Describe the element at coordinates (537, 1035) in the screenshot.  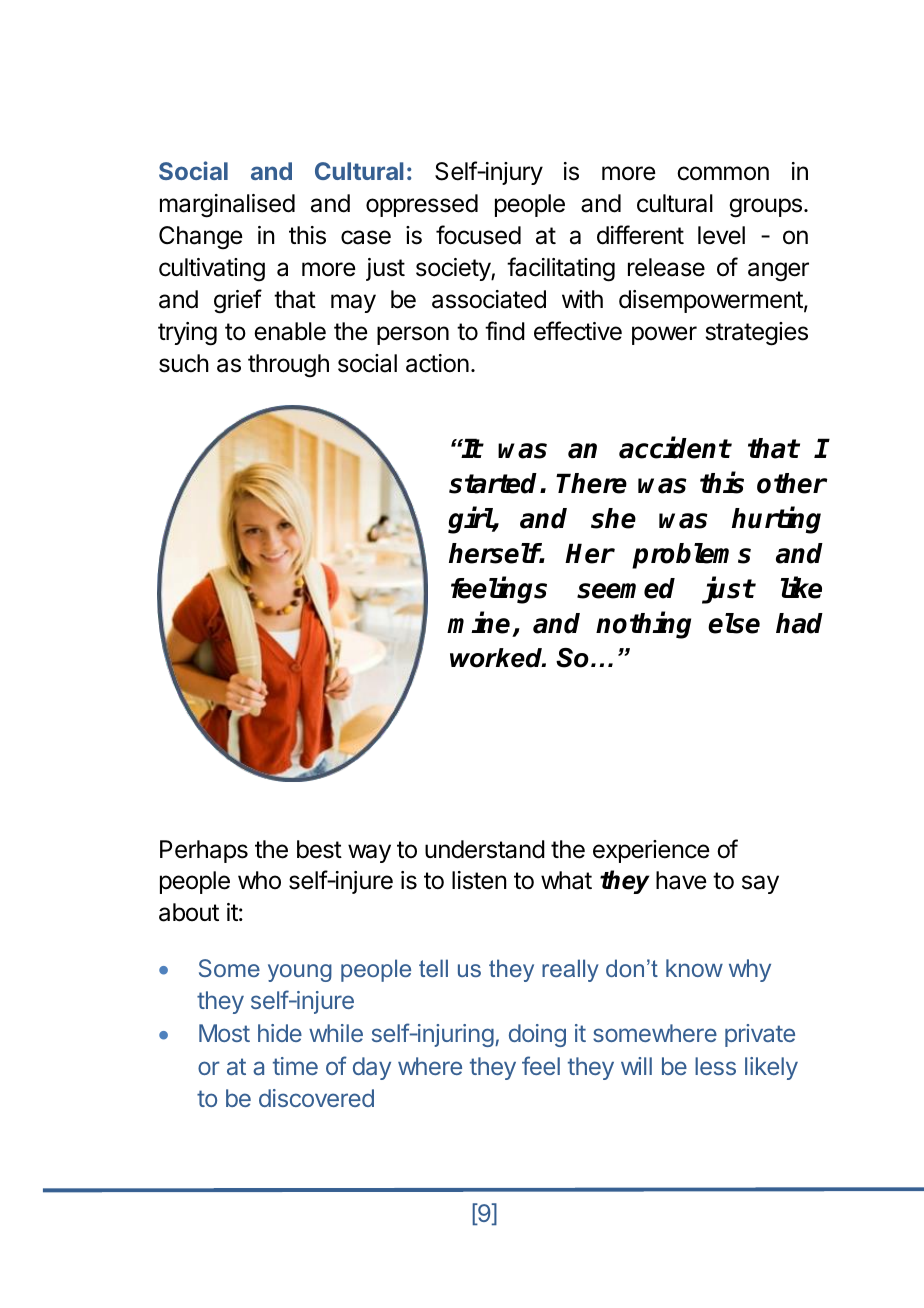
I see `doing` at that location.
